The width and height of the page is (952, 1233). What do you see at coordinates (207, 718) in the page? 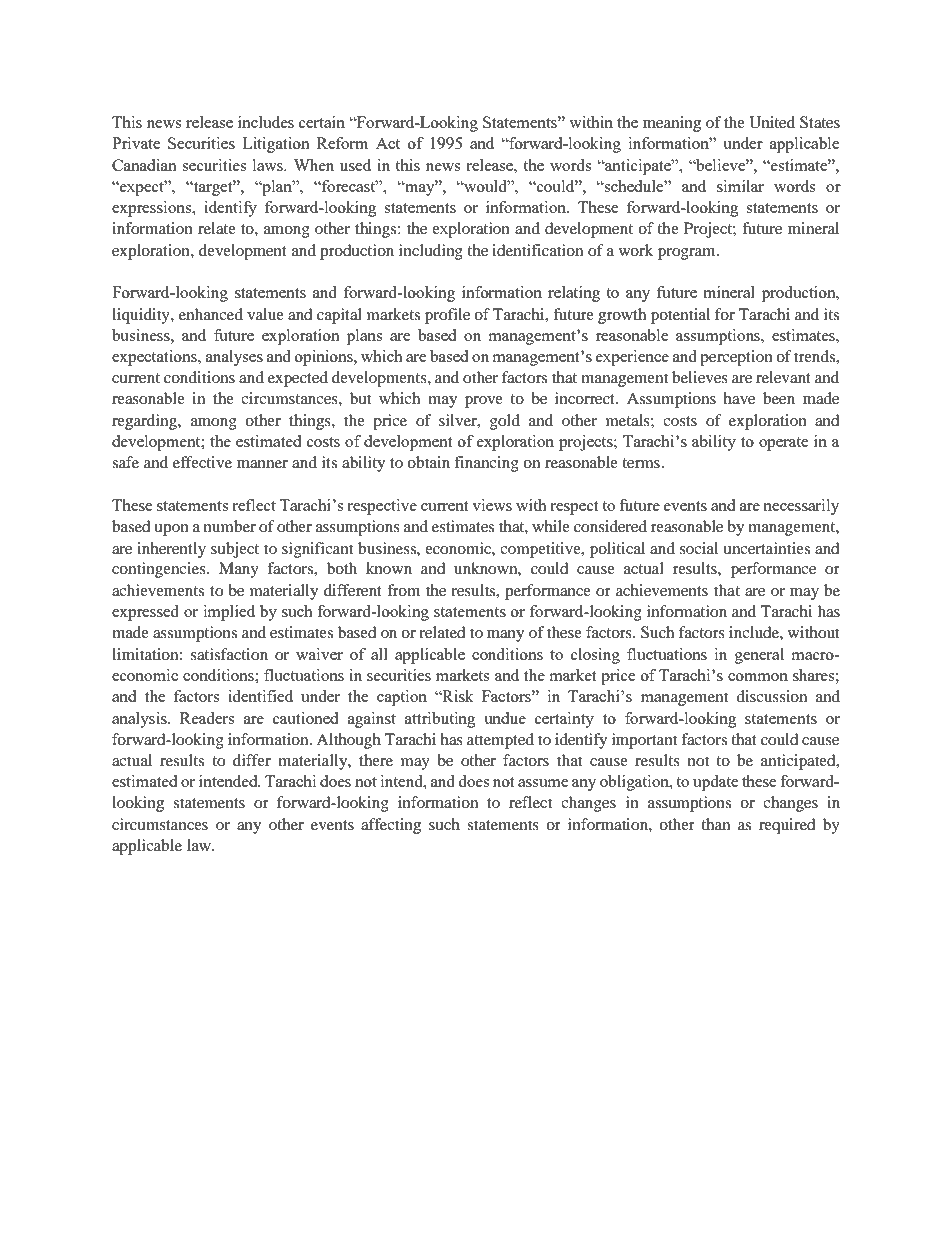
I see `Readers` at bounding box center [207, 718].
